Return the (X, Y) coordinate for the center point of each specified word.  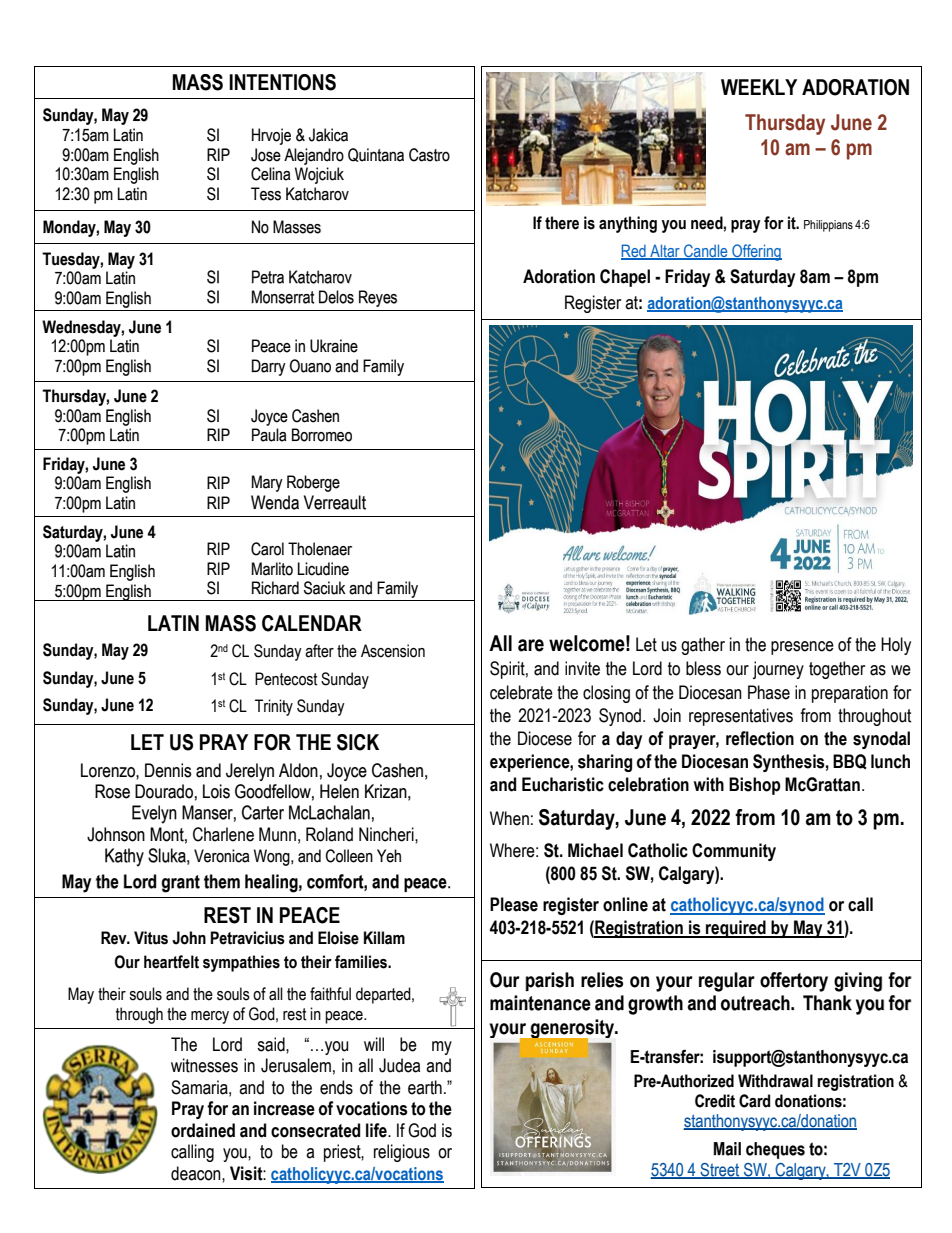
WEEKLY (759, 87)
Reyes (378, 298)
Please (514, 904)
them (222, 881)
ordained (203, 1130)
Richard (275, 588)
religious (402, 1153)
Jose (266, 155)
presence (802, 648)
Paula (269, 435)
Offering (756, 252)
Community (734, 852)
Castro (429, 155)
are (531, 645)
